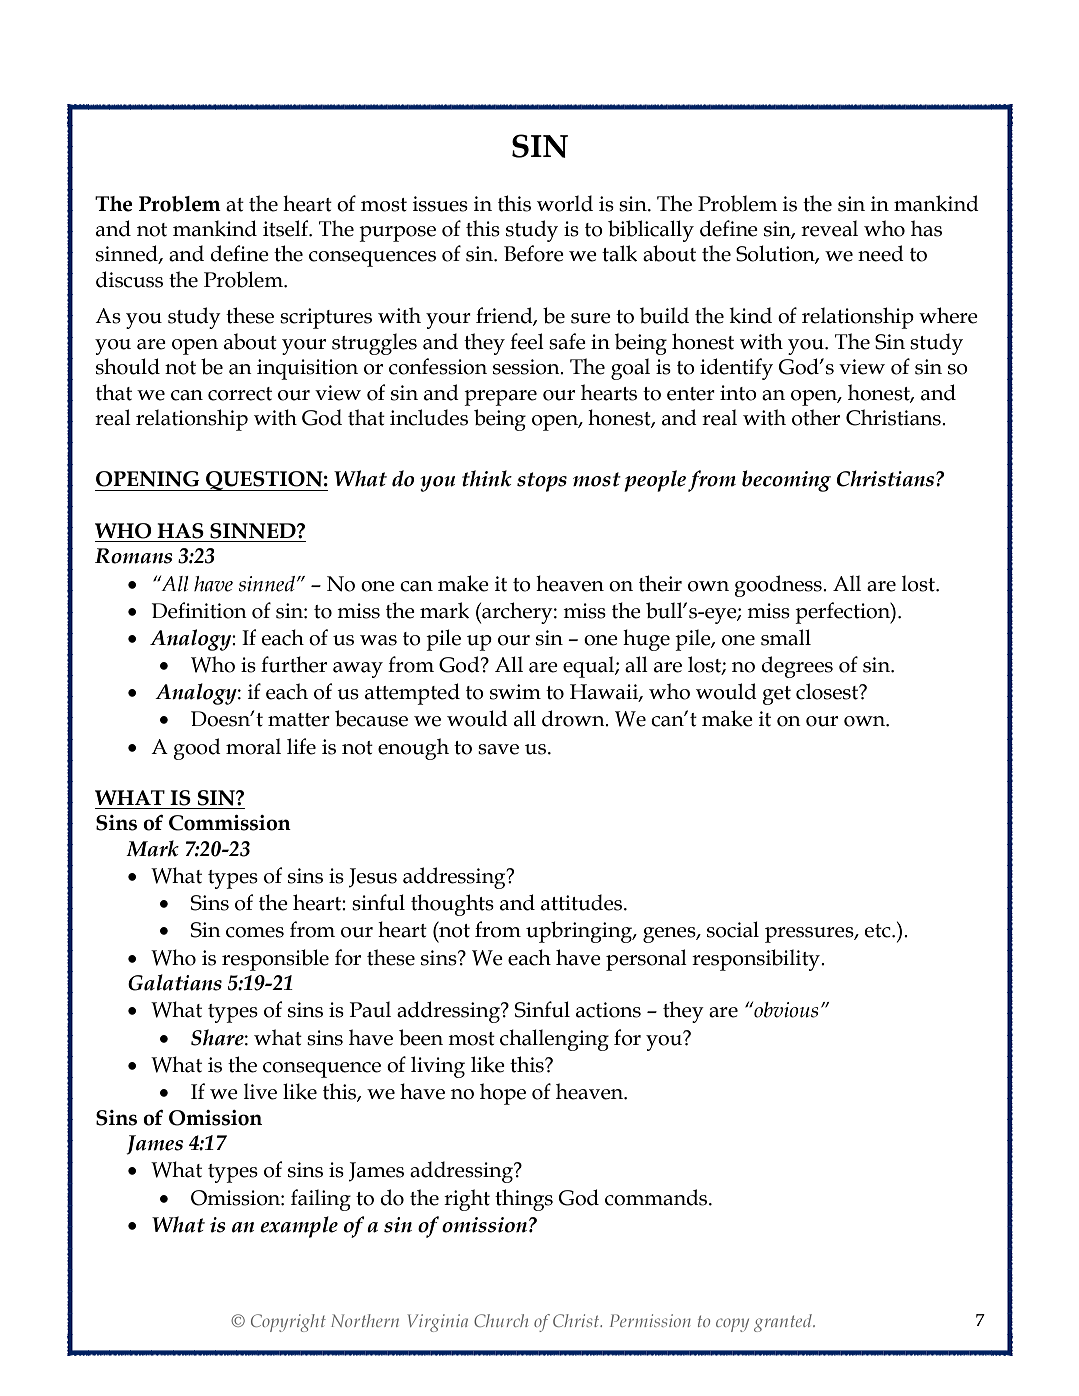  What do you see at coordinates (287, 228) in the page?
I see `itself` at bounding box center [287, 228].
